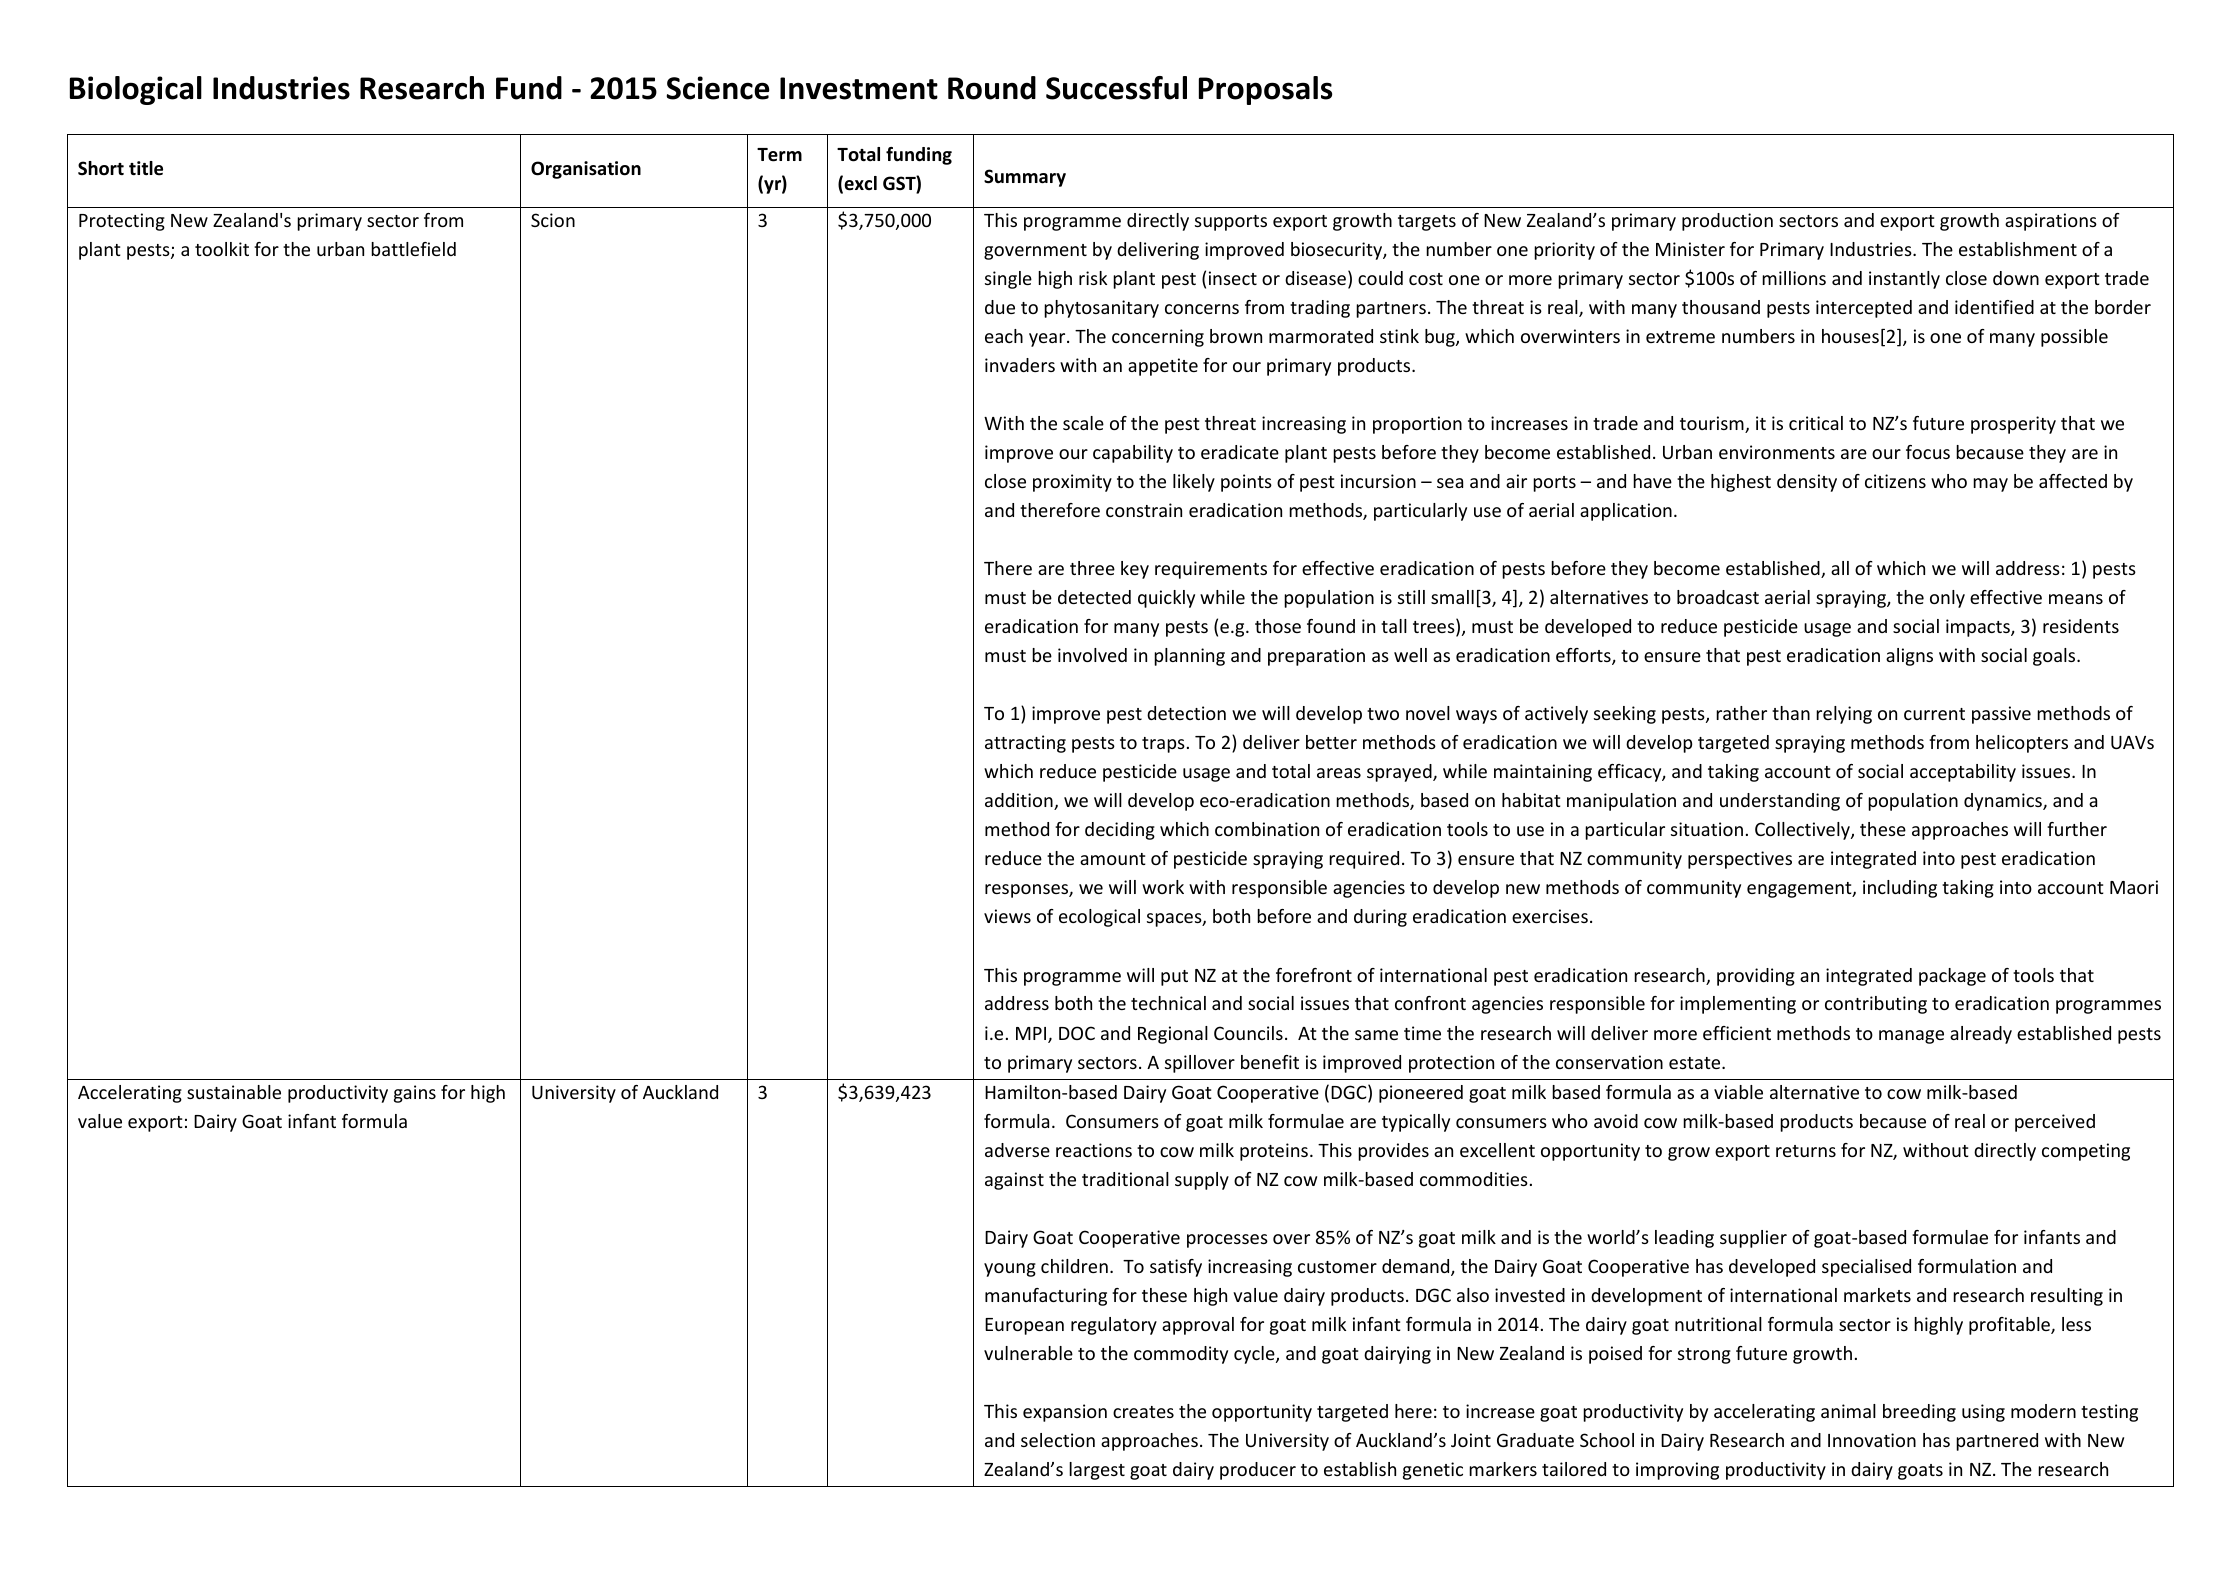  I want to click on creates, so click(1143, 1412).
